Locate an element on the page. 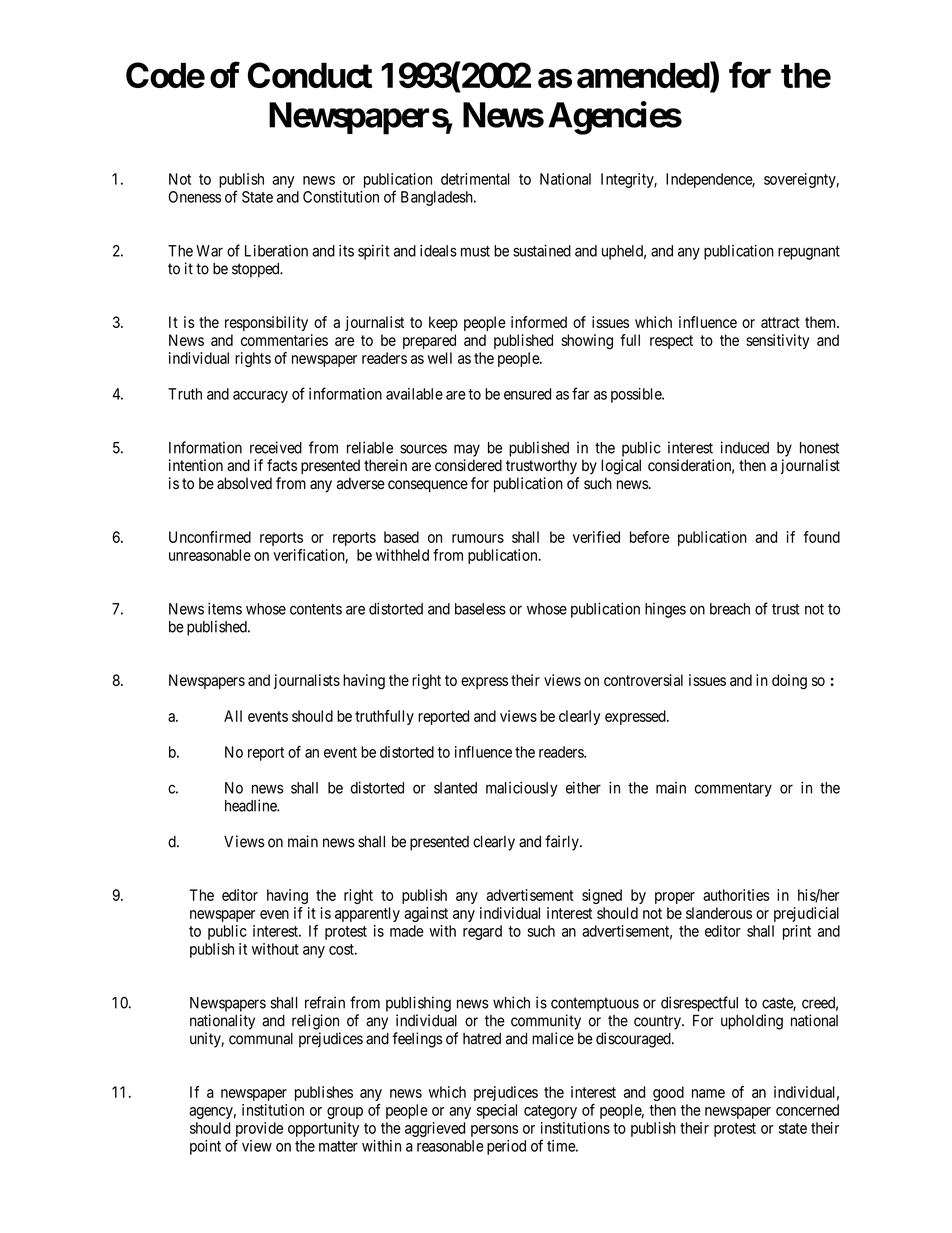  received is located at coordinates (276, 447).
